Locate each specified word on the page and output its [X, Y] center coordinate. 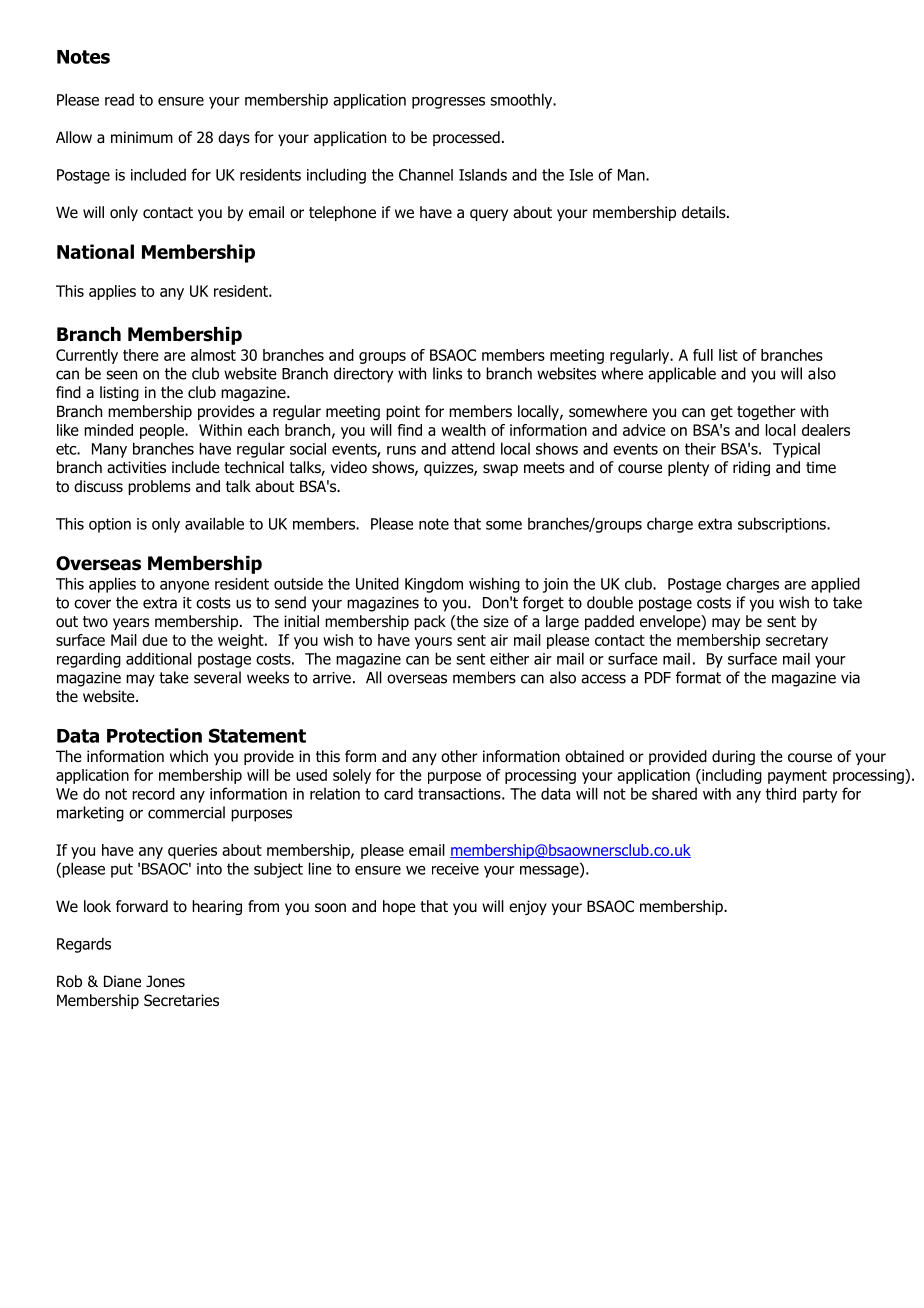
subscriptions [783, 525]
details [705, 212]
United [377, 583]
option [110, 525]
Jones [165, 981]
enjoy [528, 907]
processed [466, 138]
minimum [142, 137]
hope [399, 907]
